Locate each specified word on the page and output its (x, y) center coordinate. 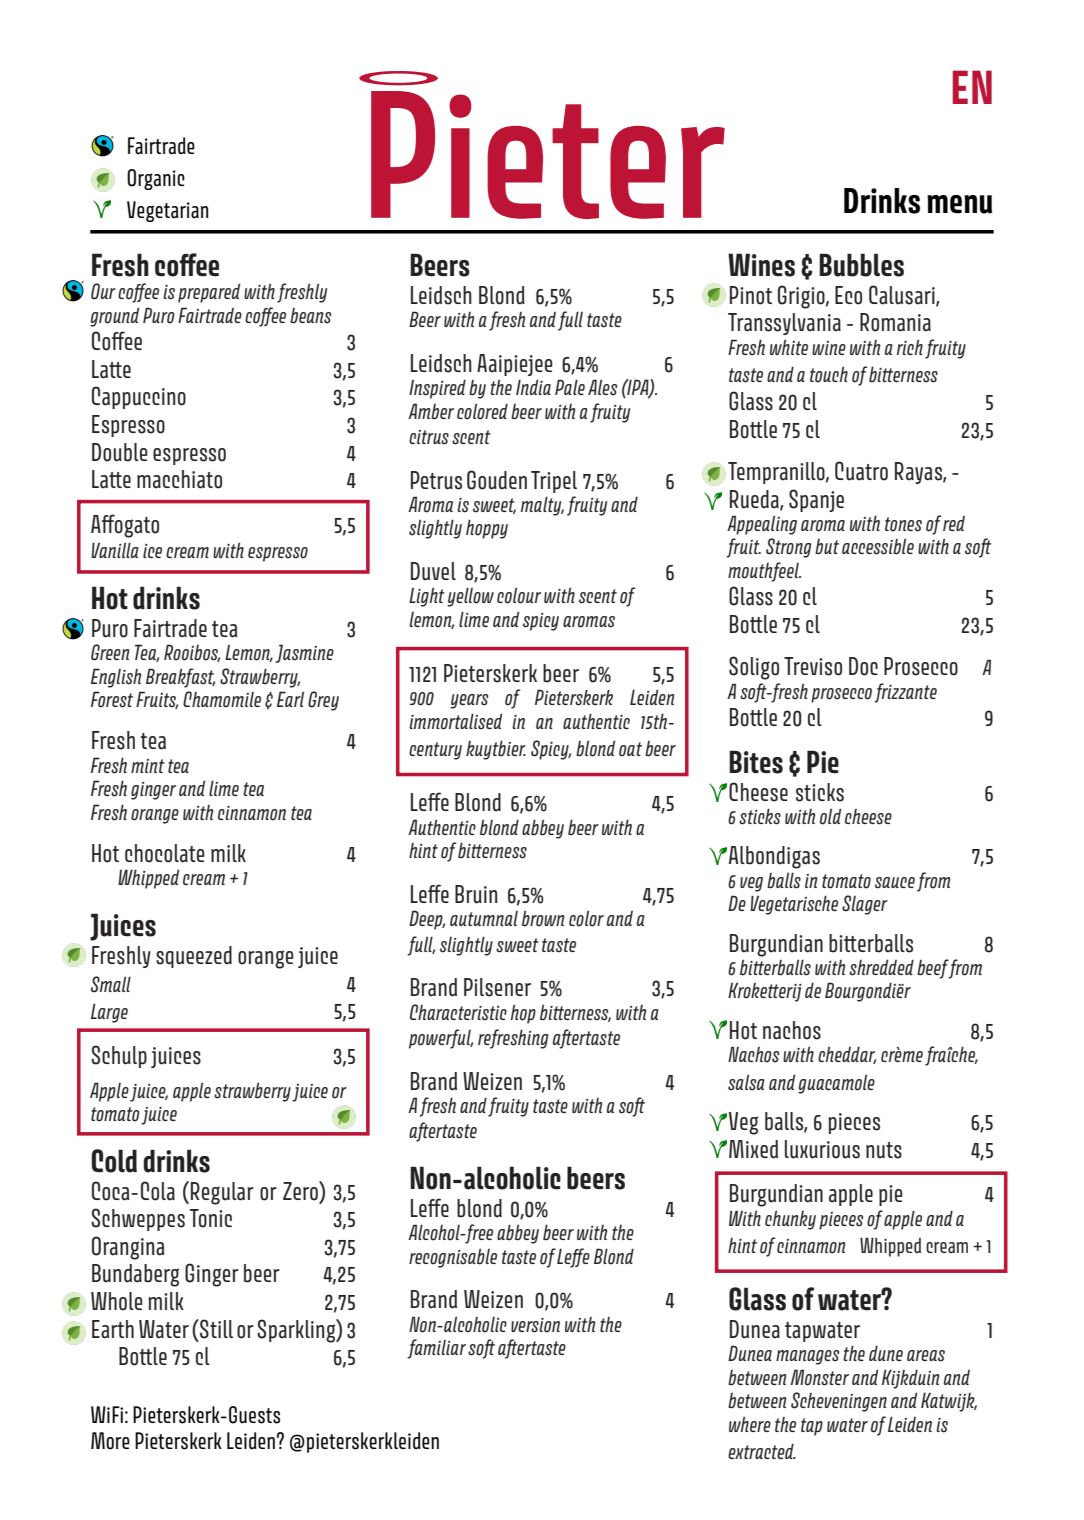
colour (519, 595)
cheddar (847, 1055)
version (535, 1325)
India (533, 387)
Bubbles (861, 265)
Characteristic (458, 1012)
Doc (863, 666)
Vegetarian (167, 211)
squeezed (194, 957)
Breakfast (180, 678)
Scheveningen (839, 1402)
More (110, 1441)
